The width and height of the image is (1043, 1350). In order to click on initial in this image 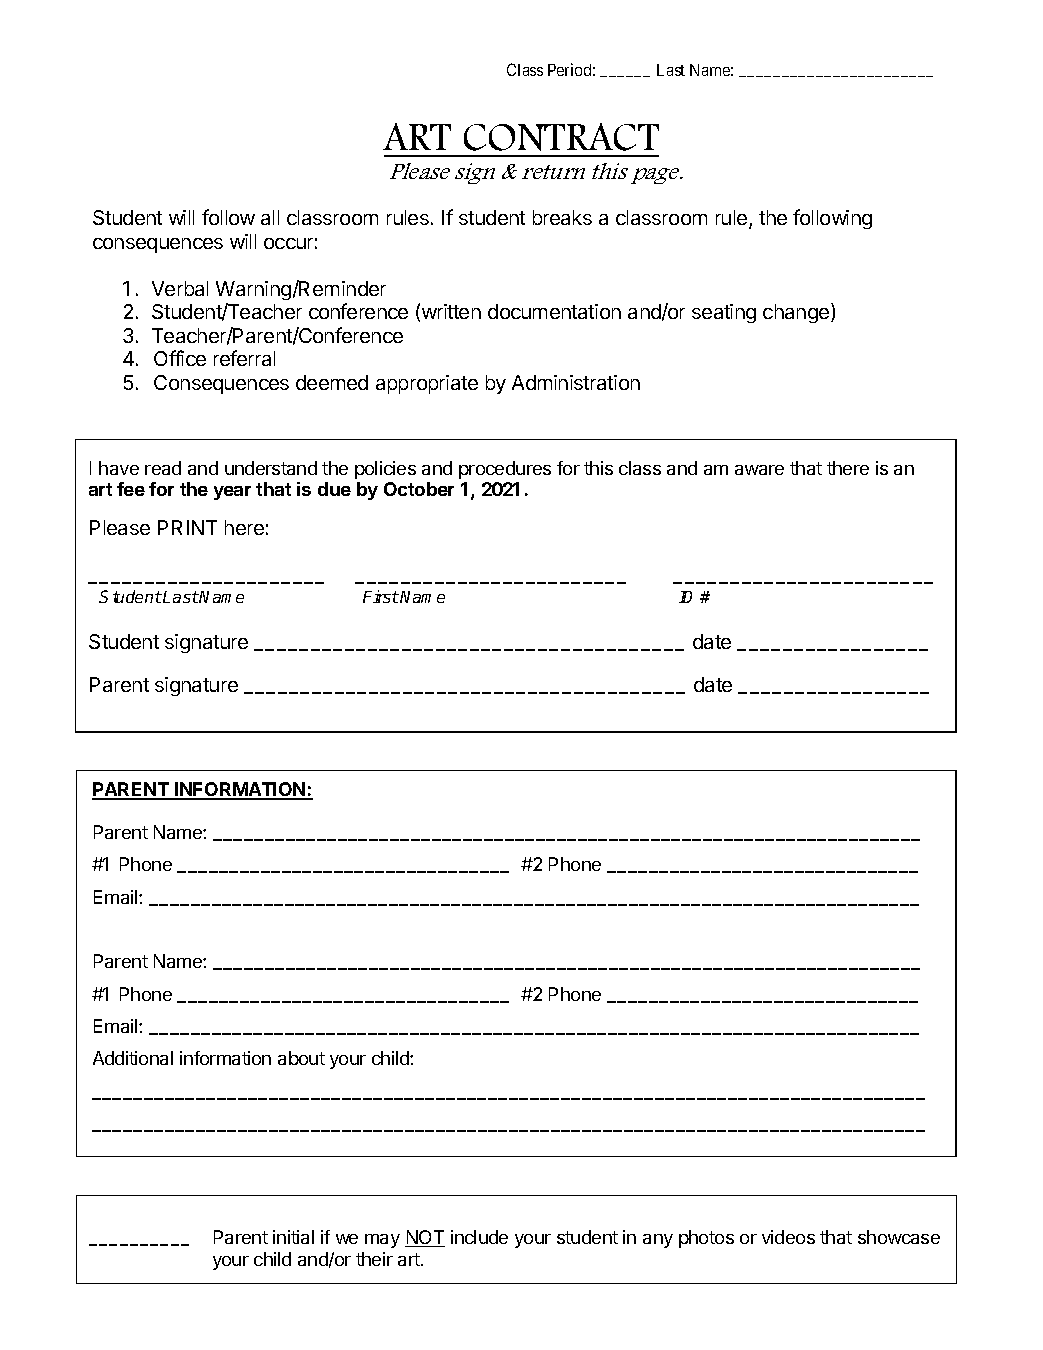, I will do `click(293, 1237)`.
